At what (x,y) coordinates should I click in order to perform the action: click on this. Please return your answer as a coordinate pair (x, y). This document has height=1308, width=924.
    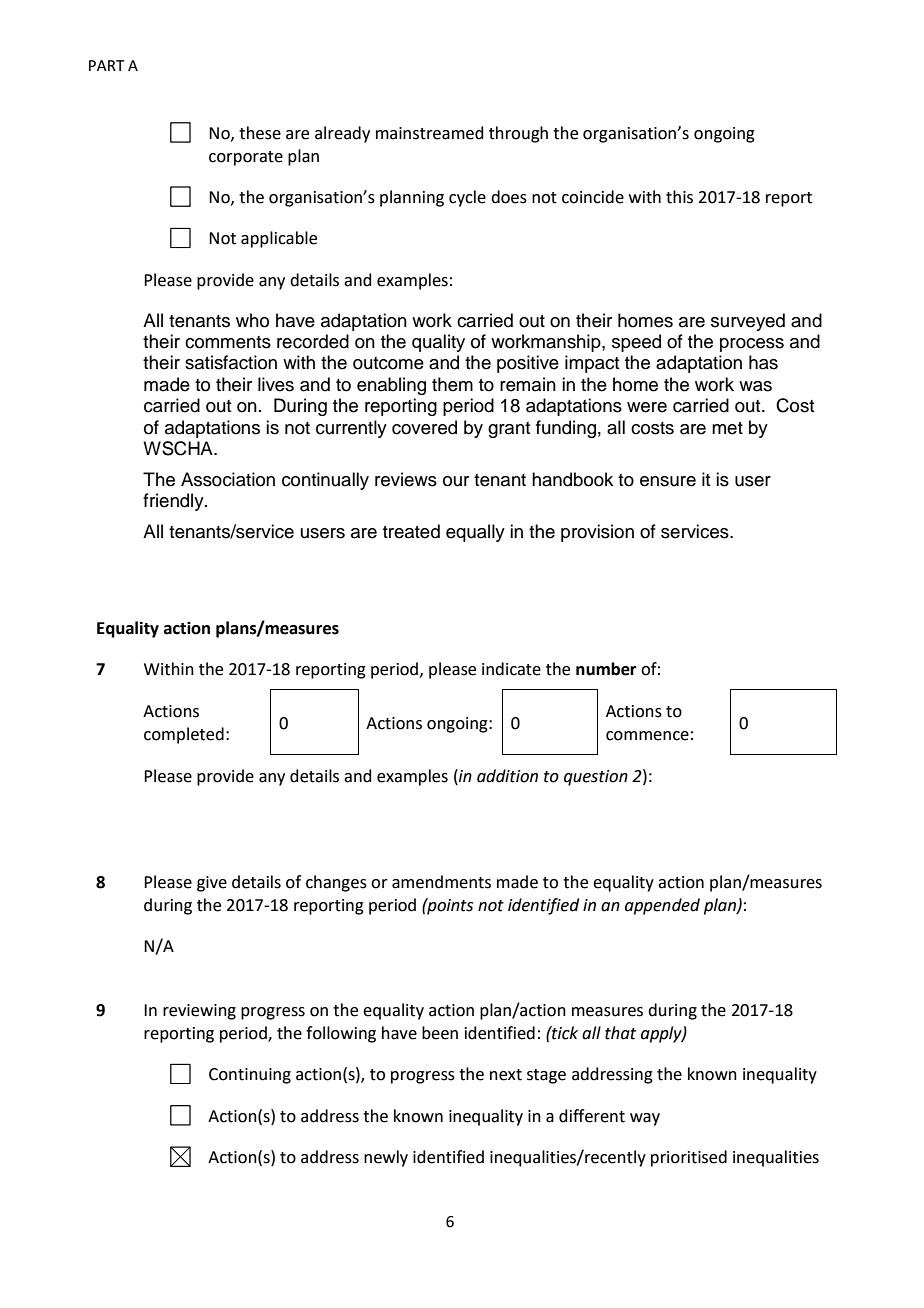
    Looking at the image, I should click on (679, 197).
